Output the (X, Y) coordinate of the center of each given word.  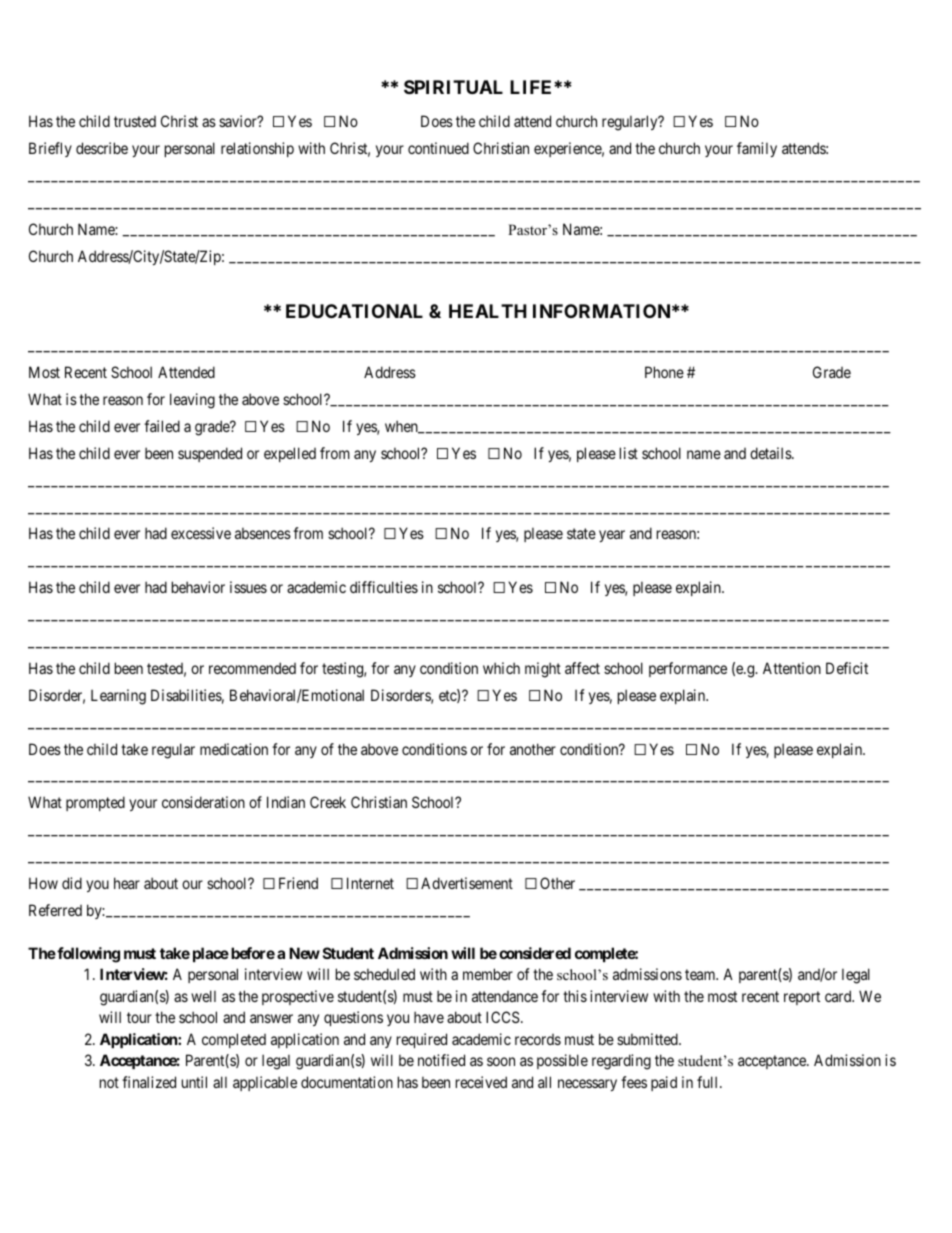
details (771, 453)
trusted (135, 121)
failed (162, 426)
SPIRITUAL (453, 87)
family (757, 149)
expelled (290, 454)
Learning (118, 697)
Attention (792, 668)
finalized (149, 1082)
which (501, 668)
